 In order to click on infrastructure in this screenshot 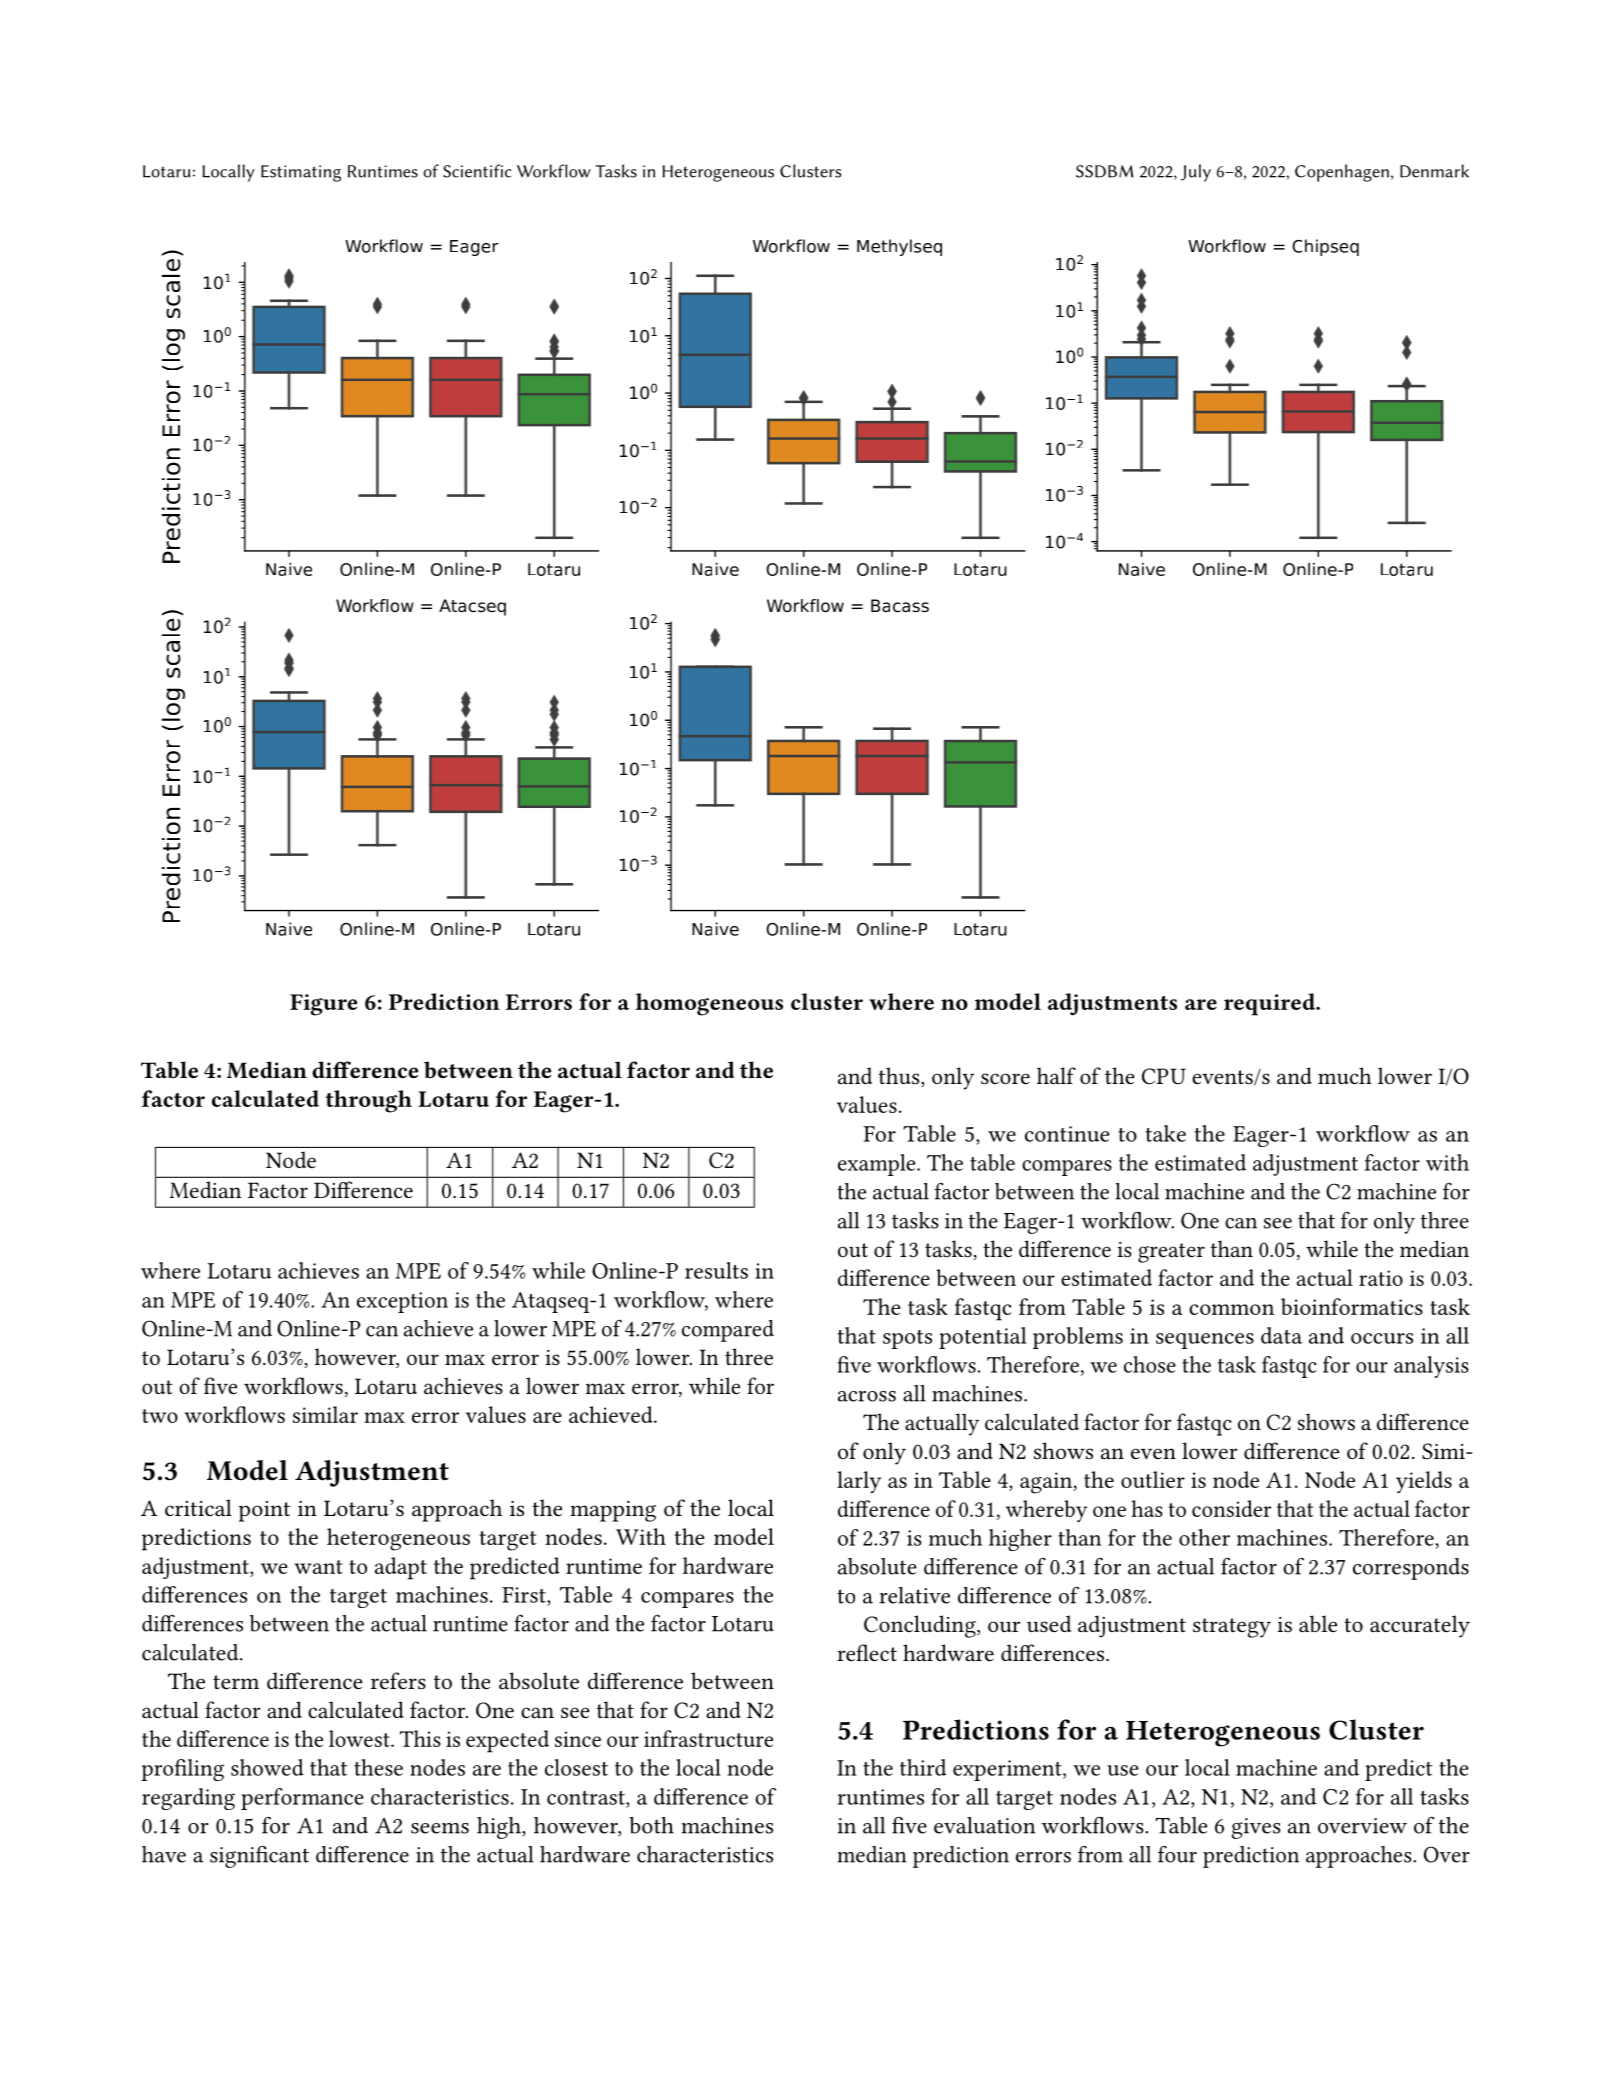, I will do `click(708, 1738)`.
